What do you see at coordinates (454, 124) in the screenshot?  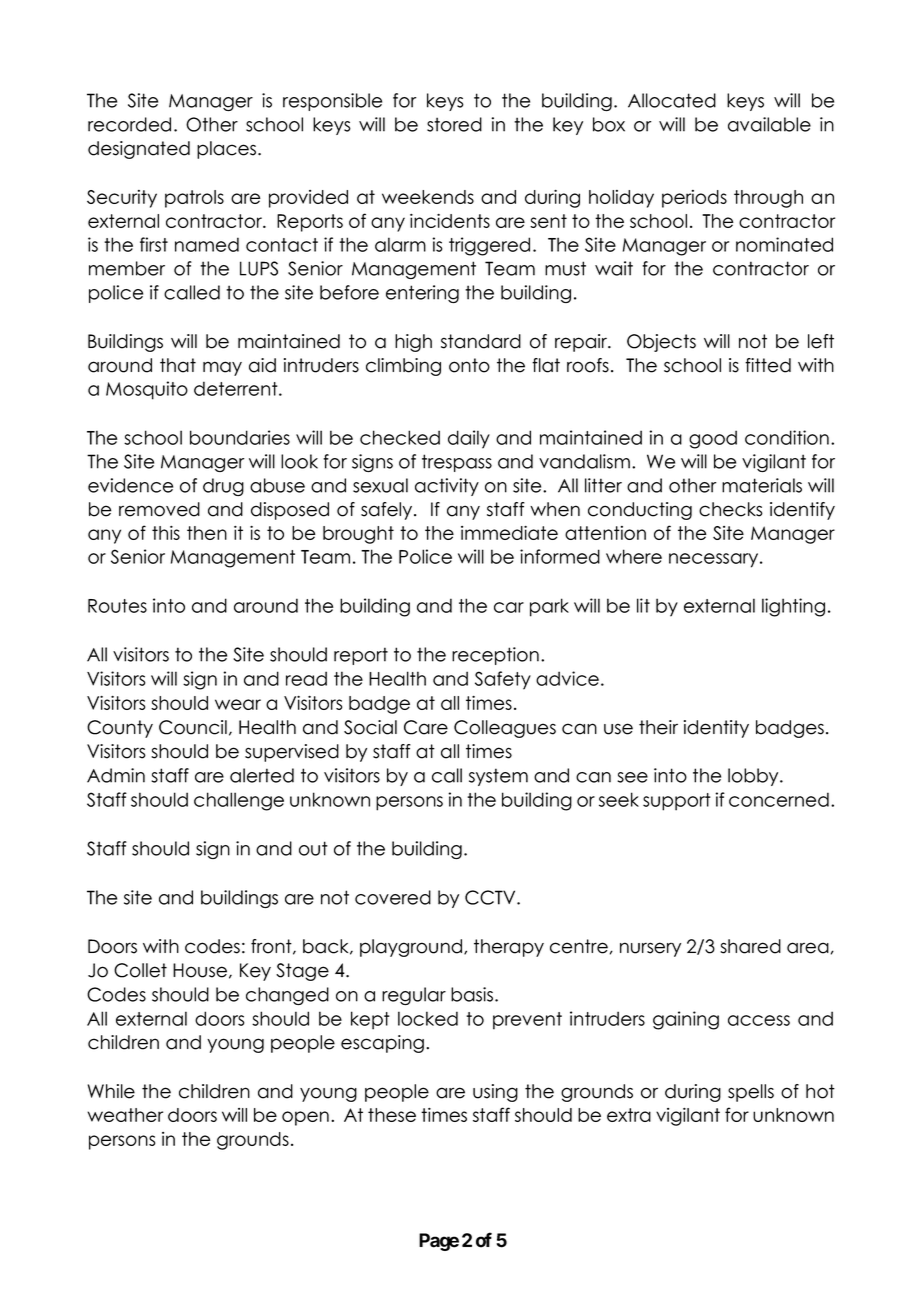 I see `stored` at bounding box center [454, 124].
